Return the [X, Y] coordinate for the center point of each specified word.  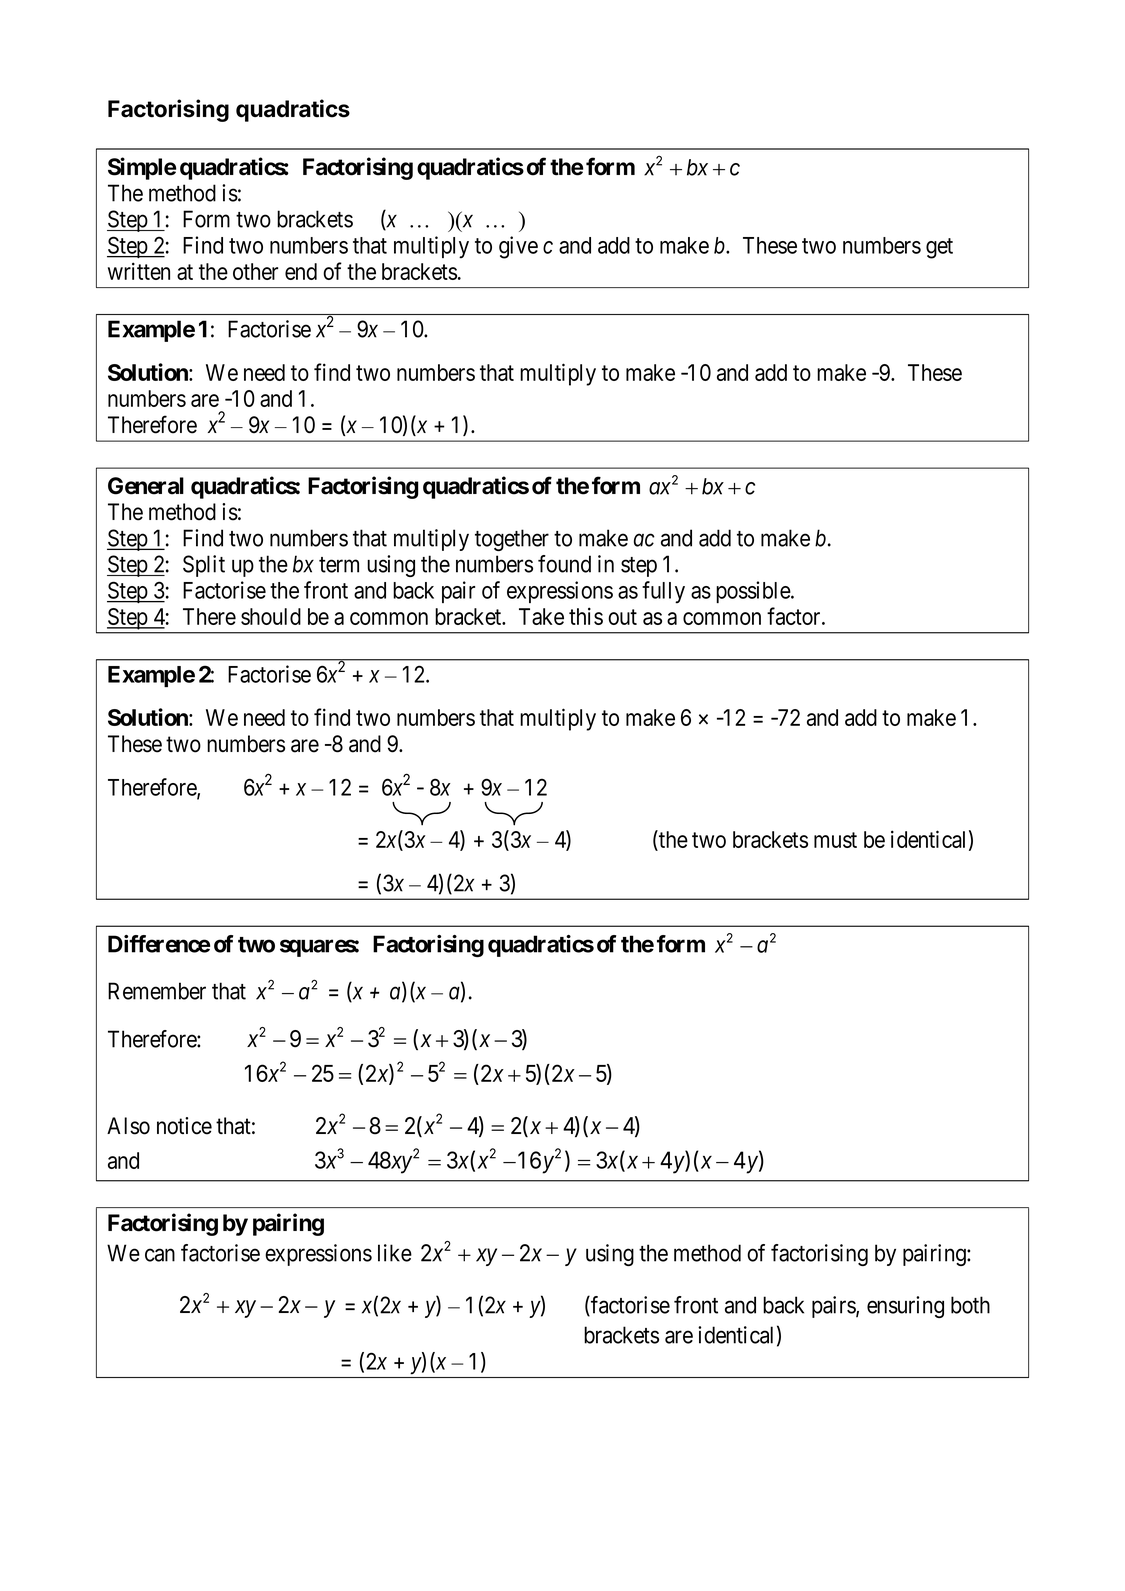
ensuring [905, 1307]
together [512, 540]
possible [754, 592]
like [395, 1253]
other [255, 271]
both [970, 1305]
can [160, 1255]
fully [663, 592]
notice [184, 1126]
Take [541, 616]
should [271, 616]
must [835, 840]
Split [204, 566]
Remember [157, 991]
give [518, 247]
